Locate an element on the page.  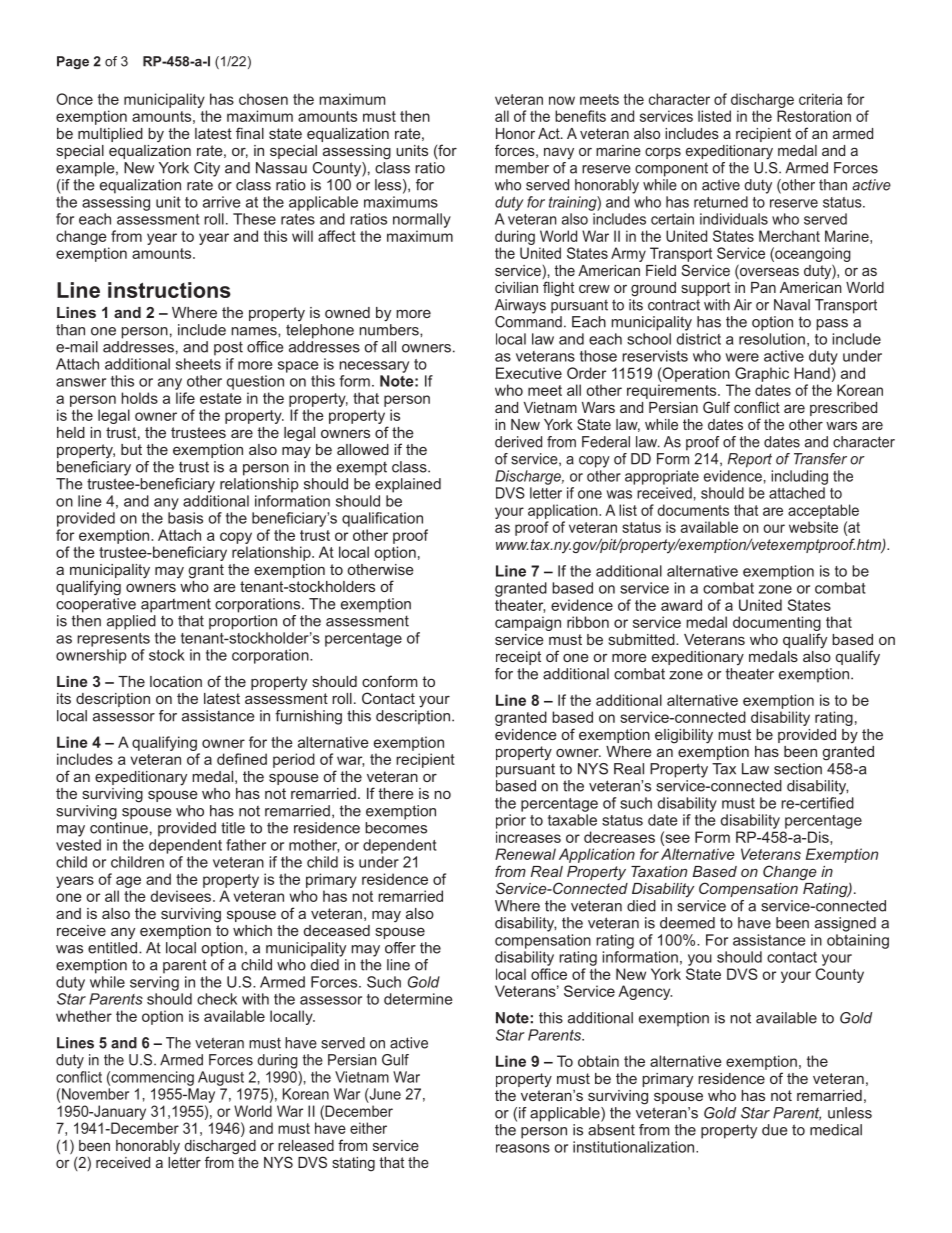
now is located at coordinates (562, 100).
